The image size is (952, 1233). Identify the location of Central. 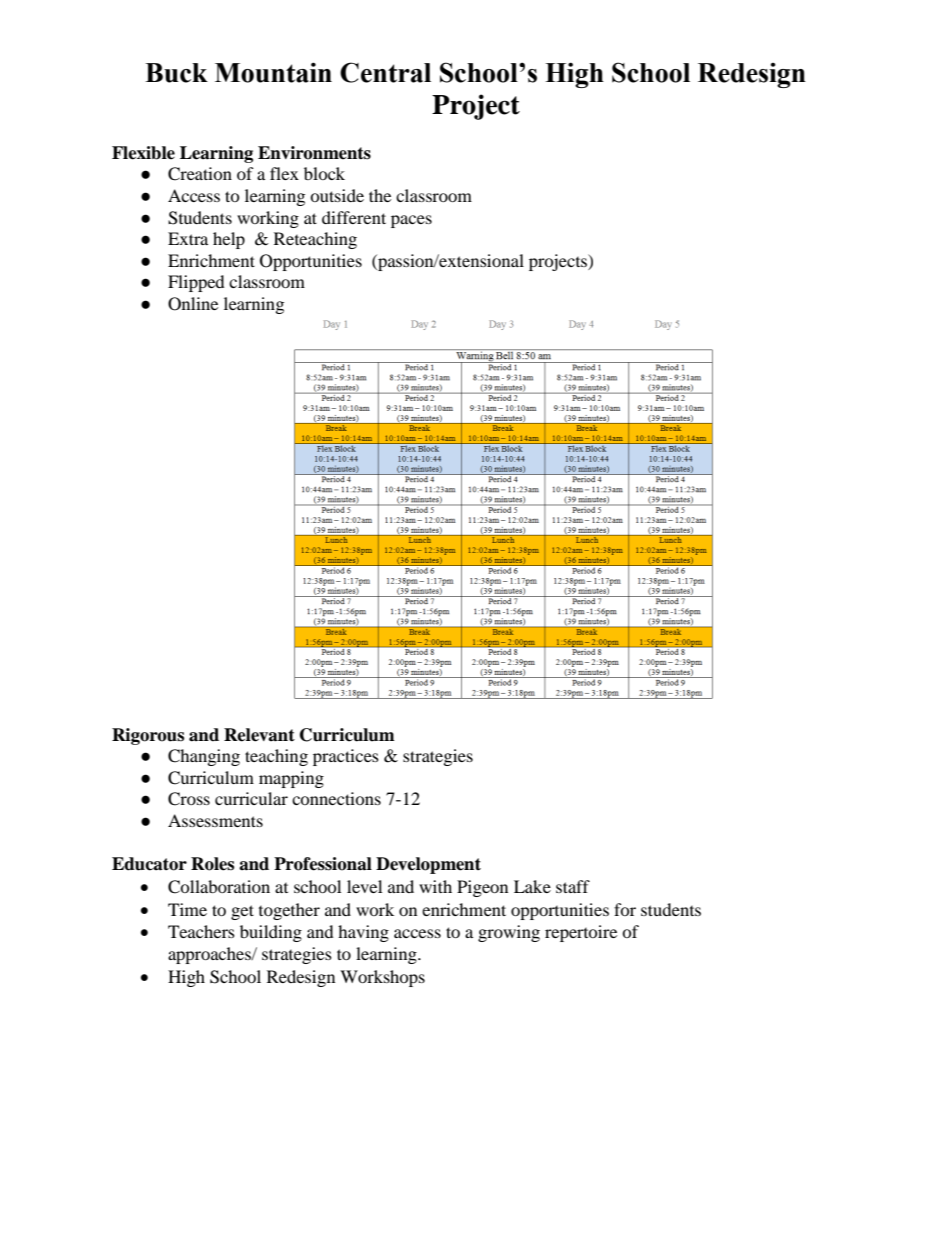
(385, 72).
